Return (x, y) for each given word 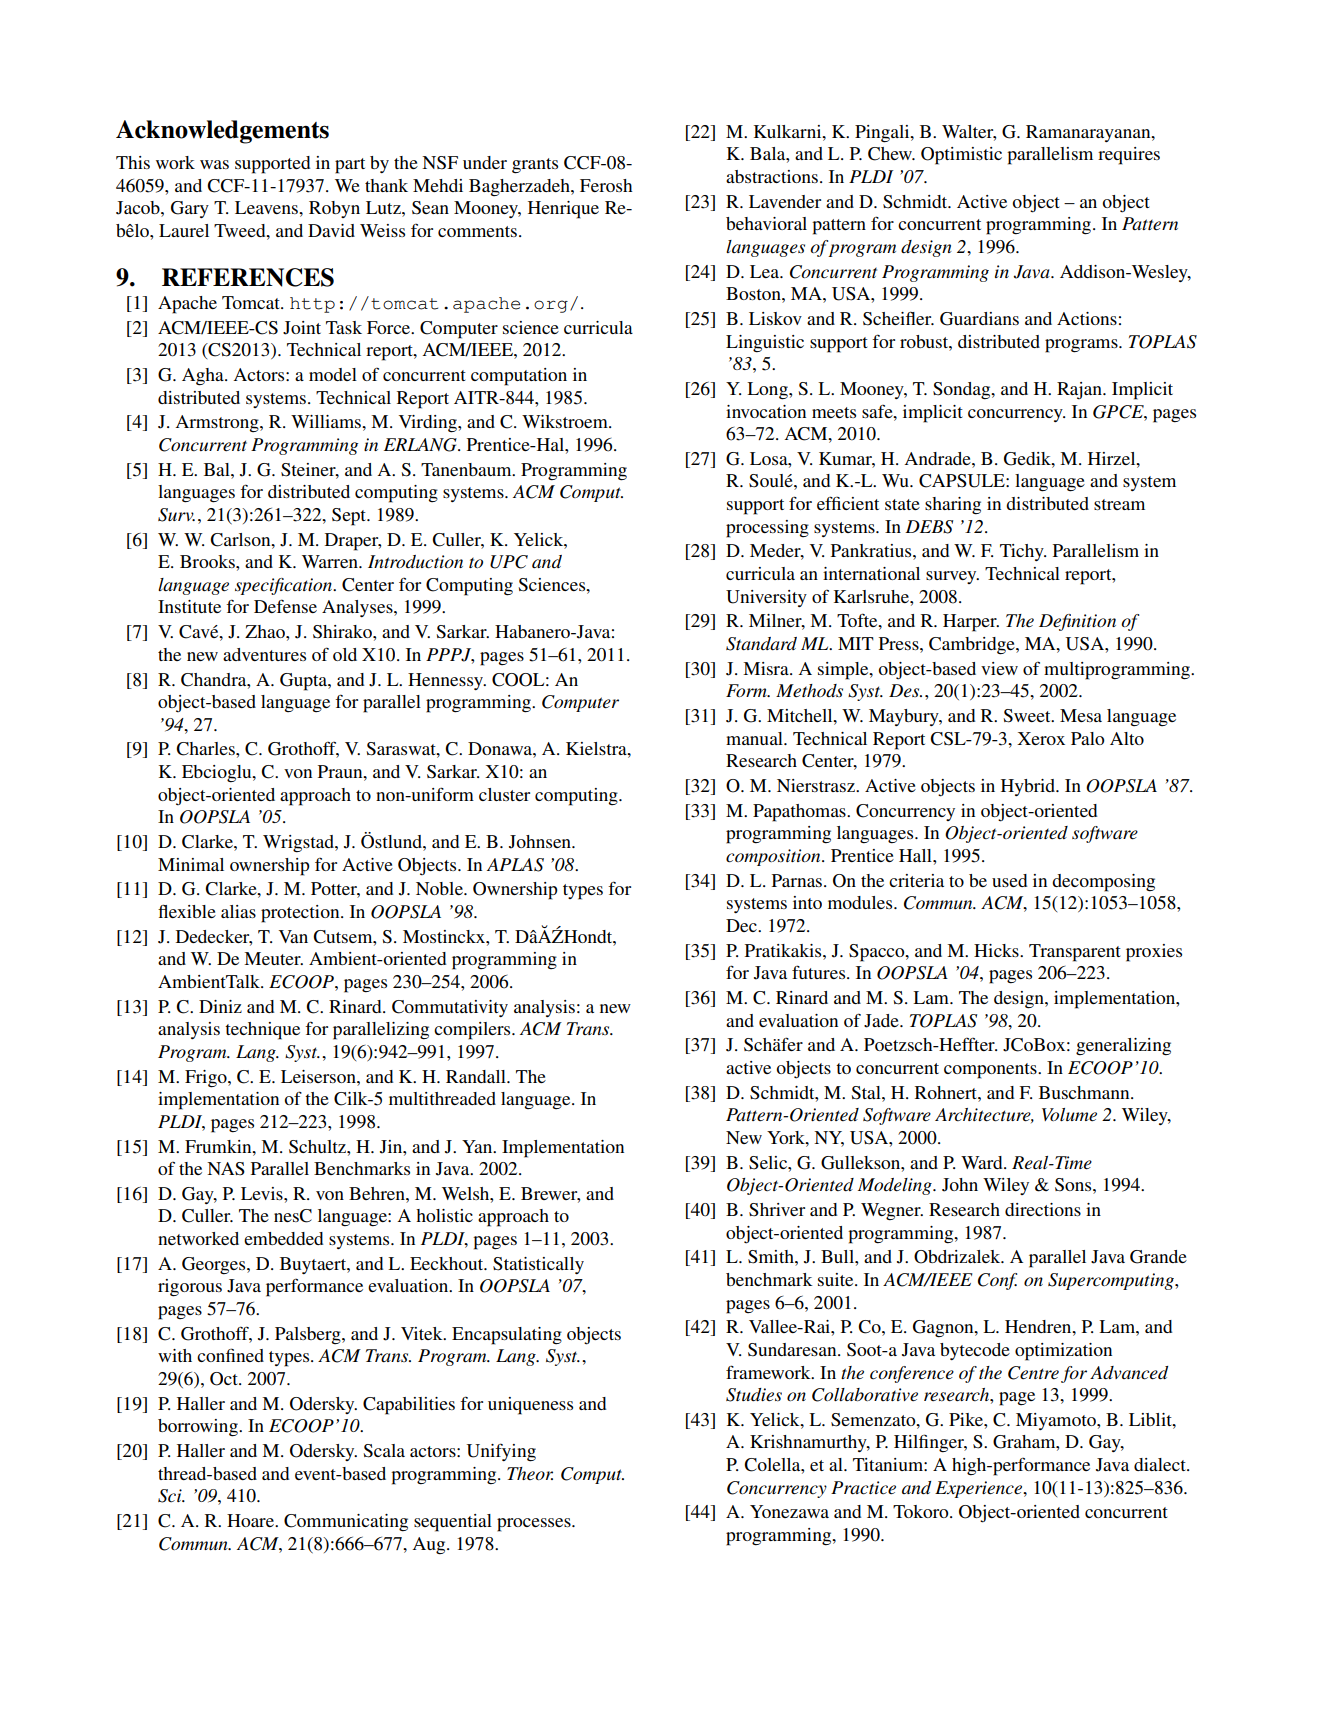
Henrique (563, 210)
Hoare (251, 1520)
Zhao (266, 631)
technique (262, 1031)
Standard (761, 644)
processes (535, 1525)
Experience (980, 1489)
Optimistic (961, 156)
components (991, 1071)
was (214, 164)
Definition (1077, 622)
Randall (477, 1076)
